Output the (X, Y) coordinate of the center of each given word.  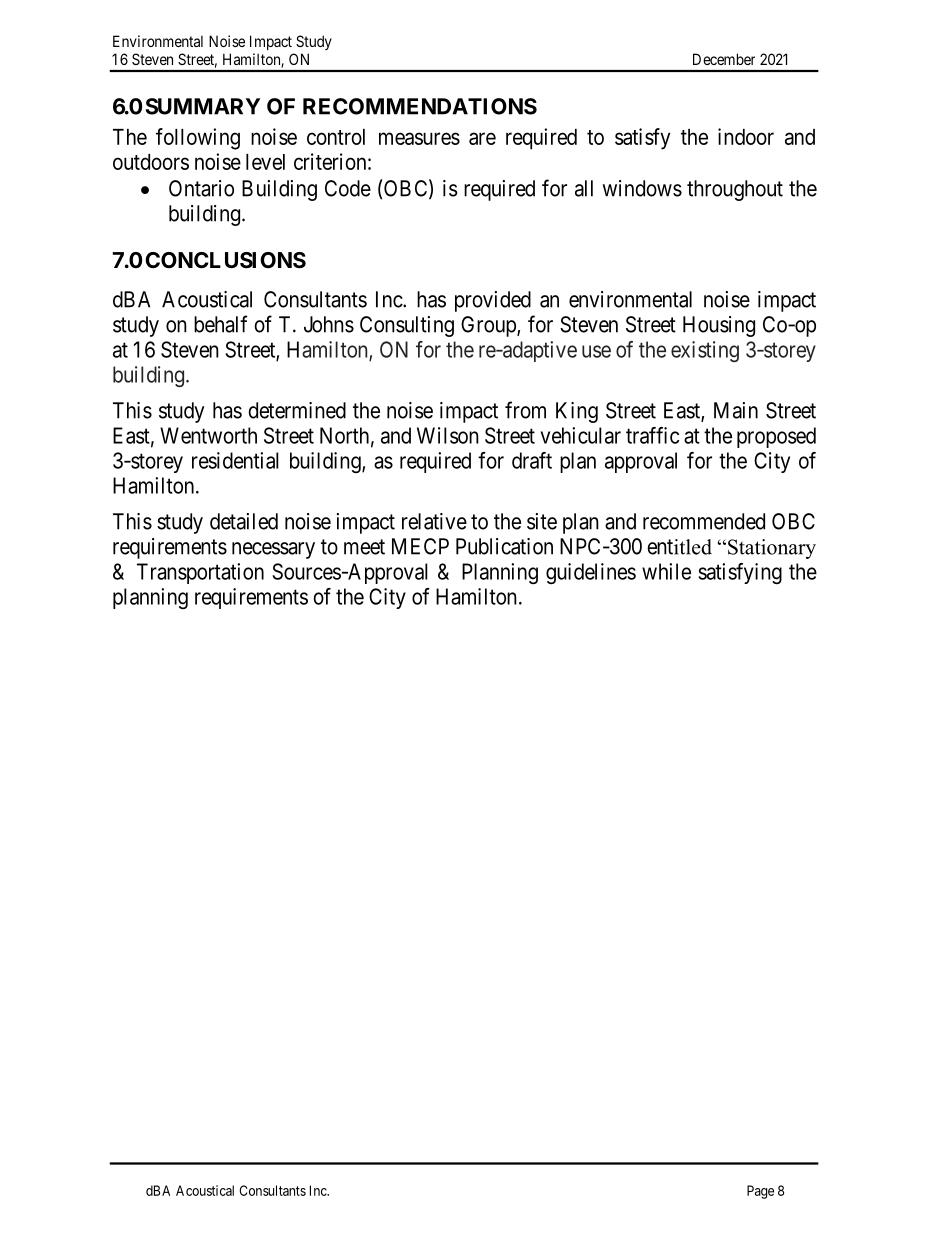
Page (760, 1192)
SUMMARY (203, 106)
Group (489, 326)
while (666, 571)
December (724, 59)
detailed (244, 521)
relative (434, 521)
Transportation (200, 573)
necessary (273, 550)
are (482, 138)
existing (705, 351)
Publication (504, 546)
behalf (221, 324)
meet (364, 547)
